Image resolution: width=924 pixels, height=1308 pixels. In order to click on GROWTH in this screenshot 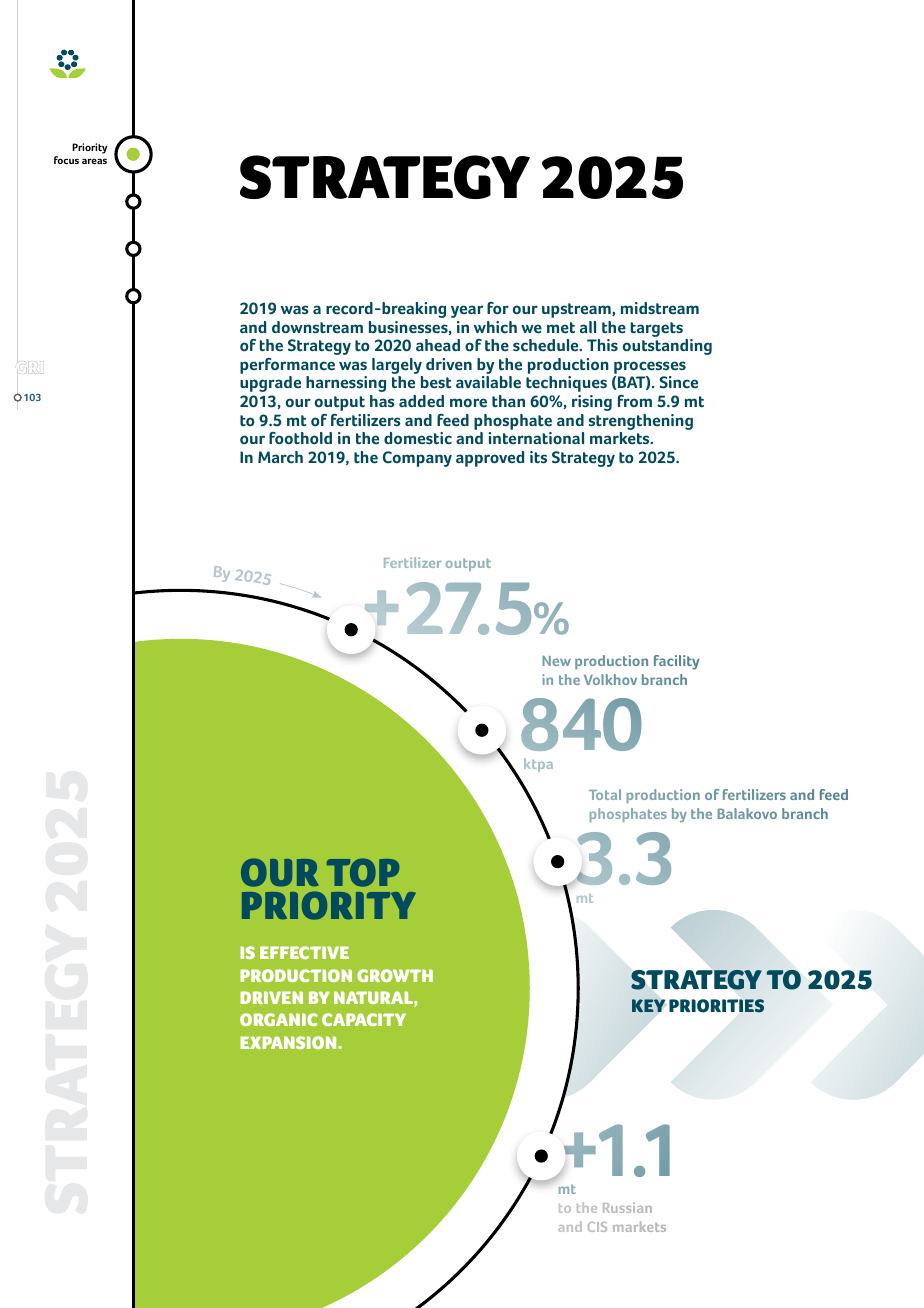, I will do `click(395, 975)`.
